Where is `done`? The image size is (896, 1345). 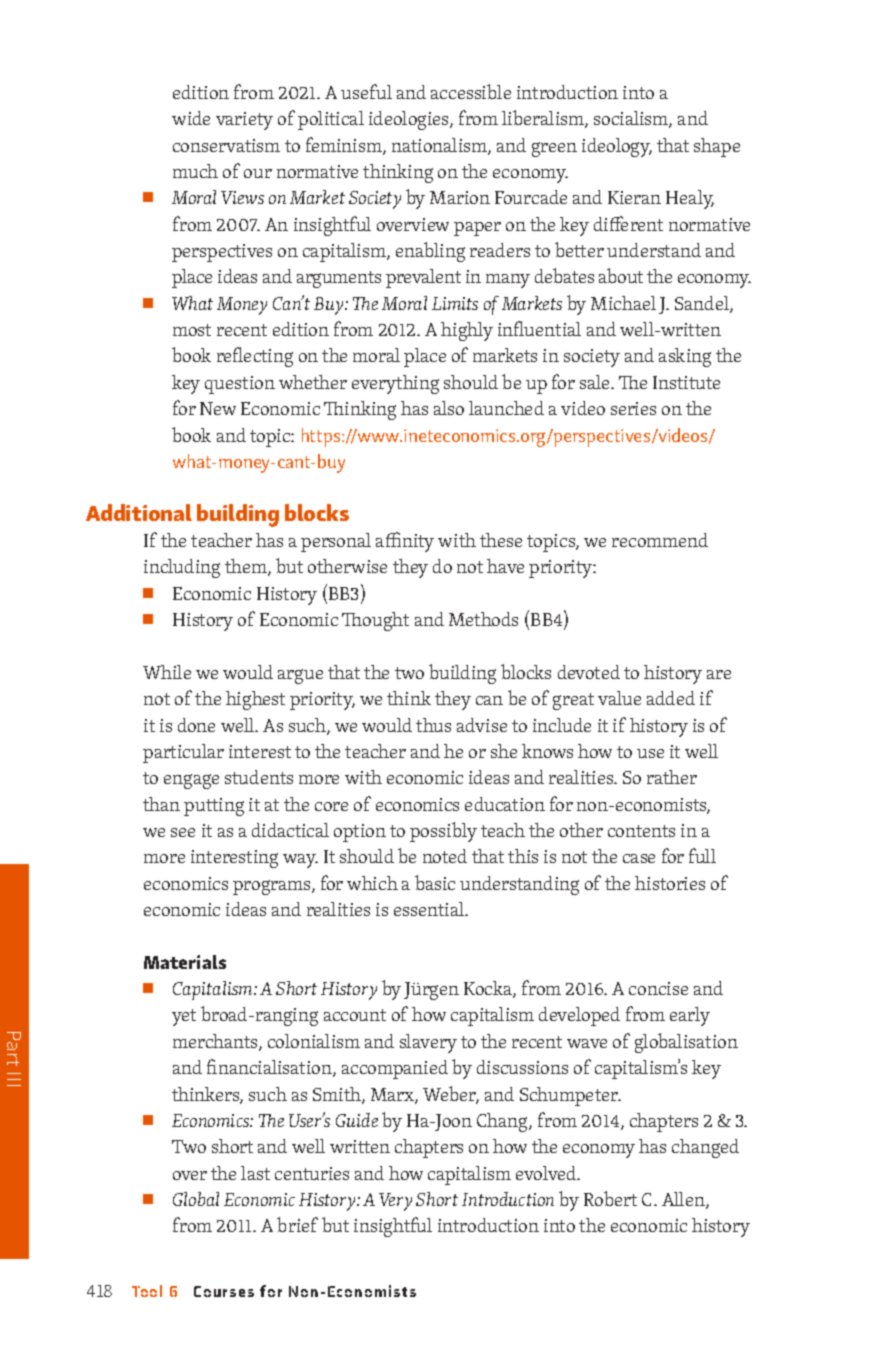
done is located at coordinates (196, 725).
